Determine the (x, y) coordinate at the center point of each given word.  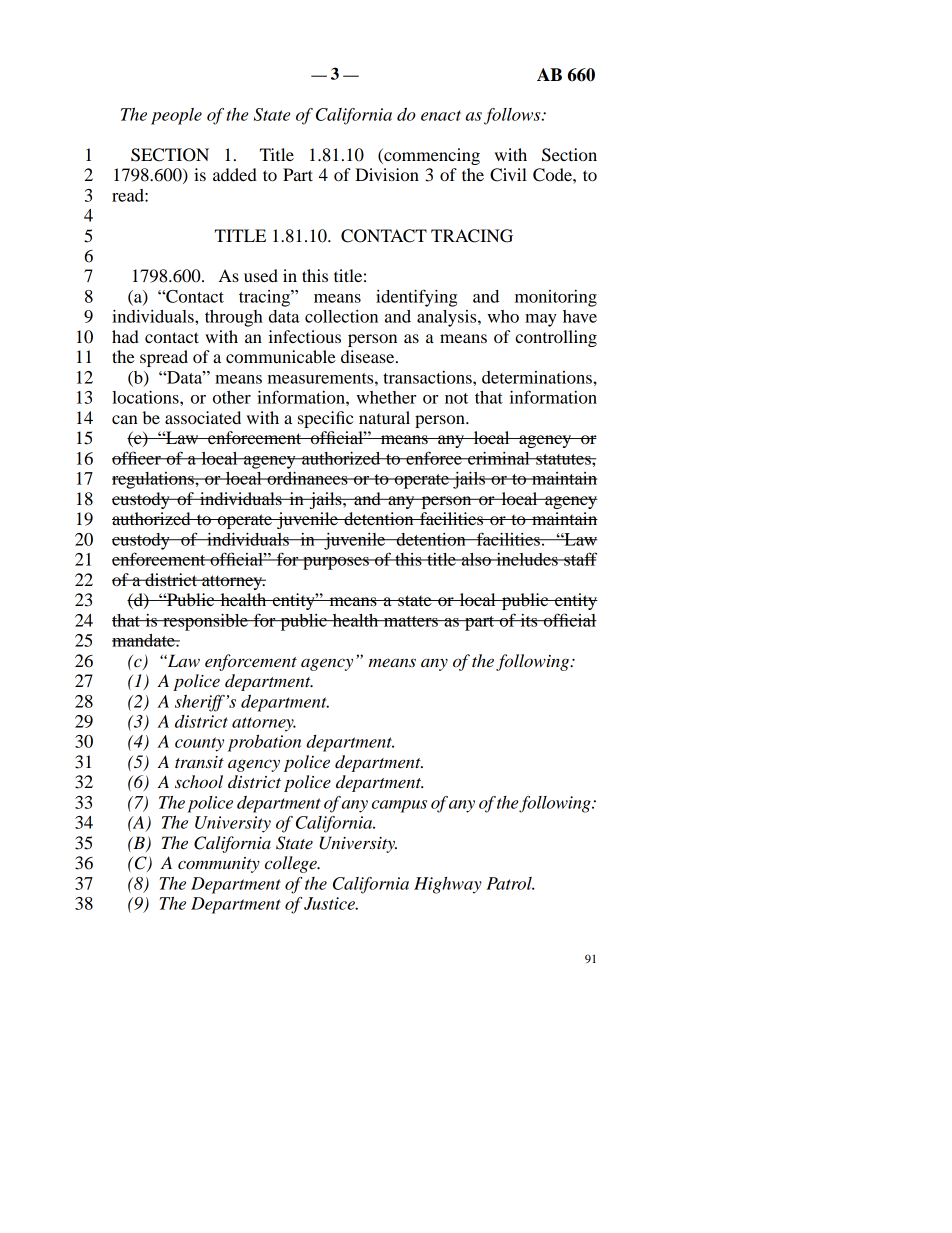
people (176, 116)
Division (387, 174)
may (541, 320)
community (219, 865)
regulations (154, 480)
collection (341, 316)
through (234, 318)
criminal (499, 458)
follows (513, 116)
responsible (205, 622)
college (292, 864)
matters (411, 621)
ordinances (307, 478)
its (529, 620)
